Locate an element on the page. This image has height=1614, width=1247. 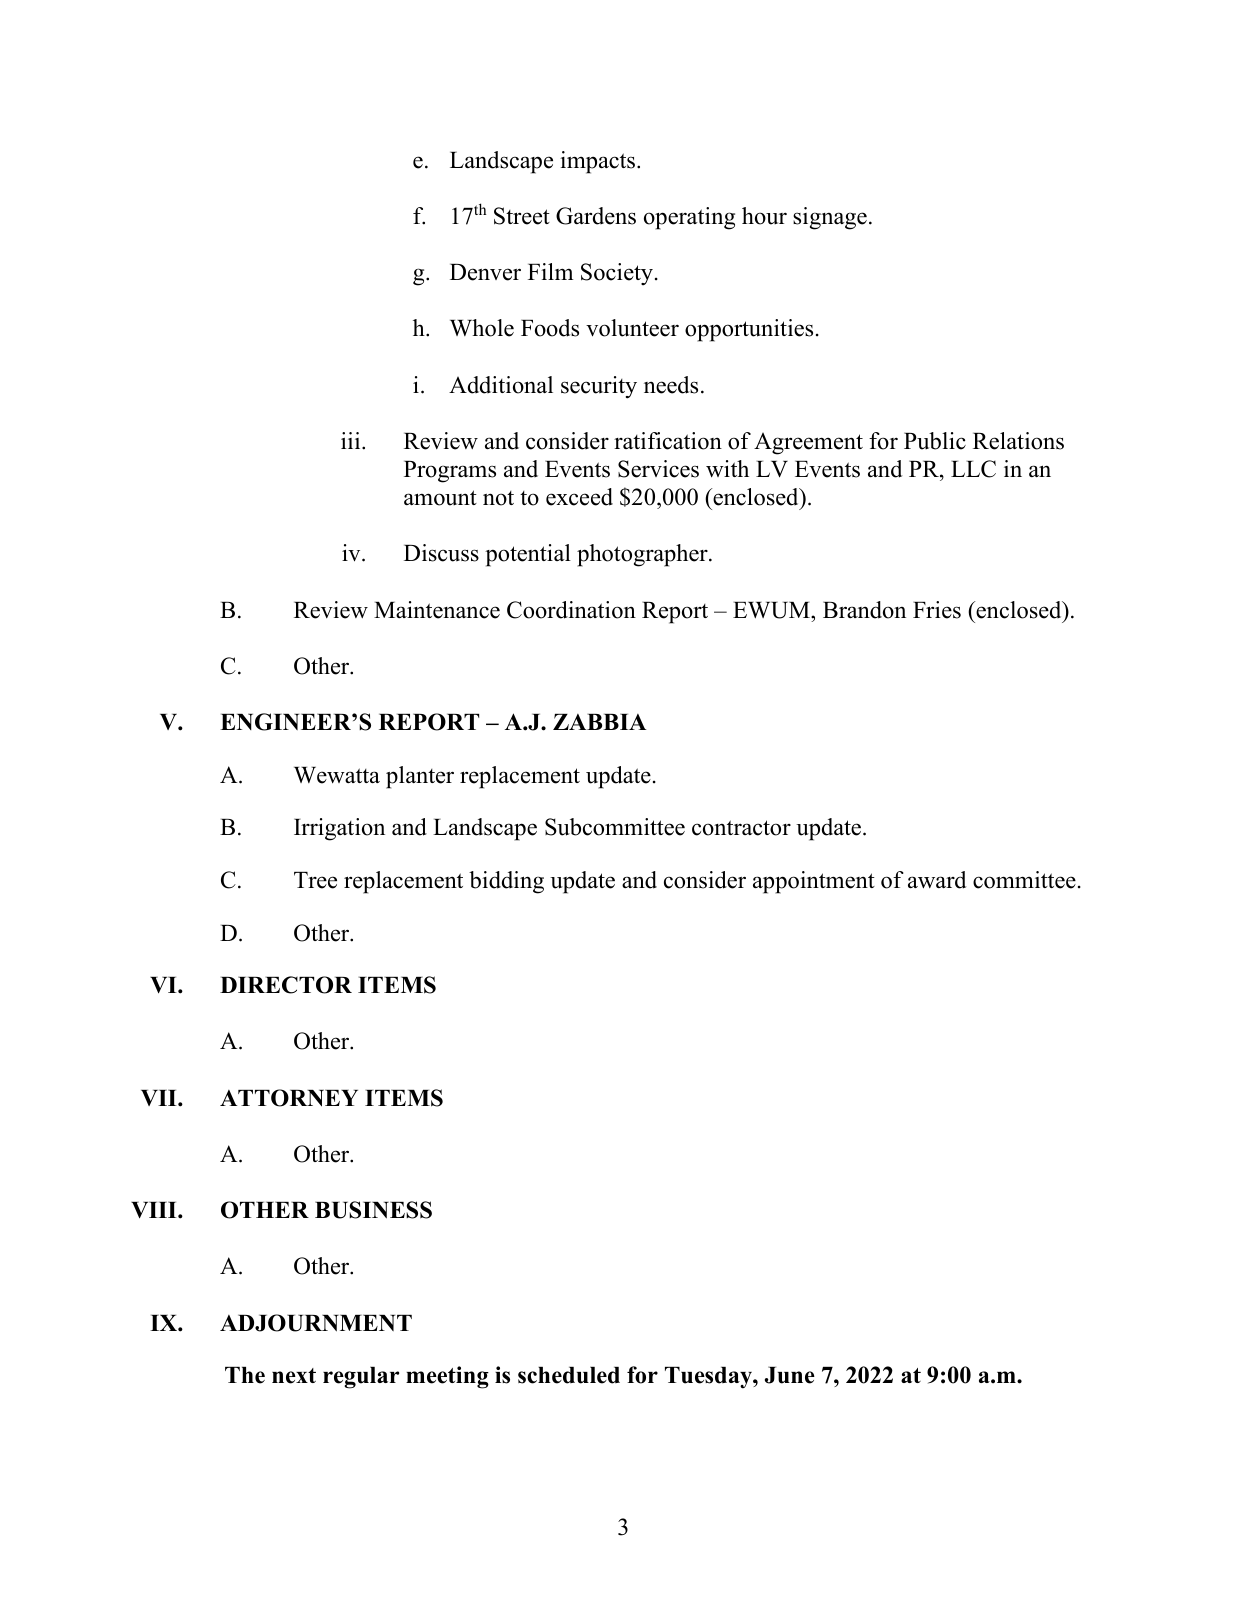
signage is located at coordinates (830, 218).
